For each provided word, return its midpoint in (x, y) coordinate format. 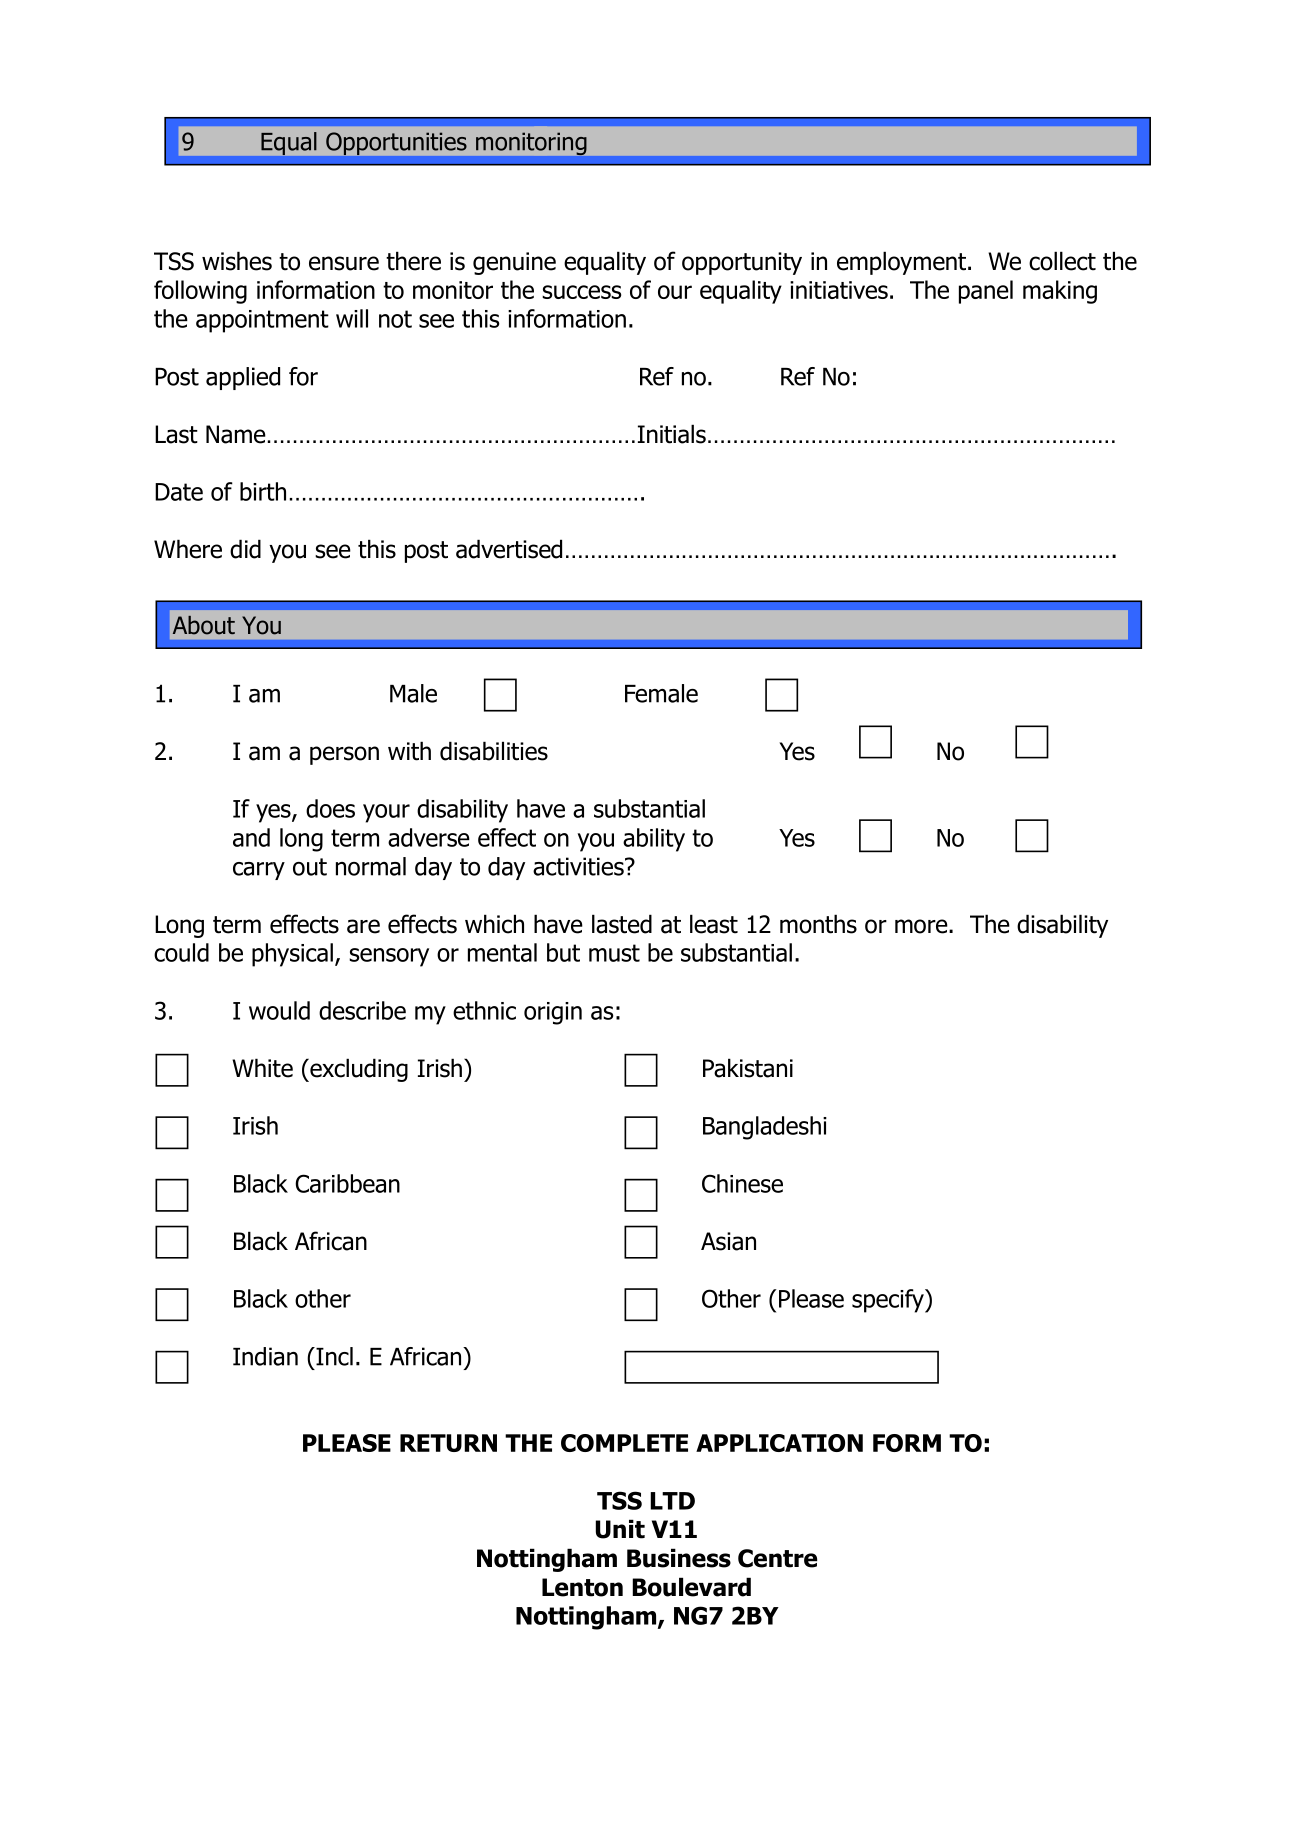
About (204, 625)
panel (986, 292)
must (614, 953)
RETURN (448, 1443)
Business (679, 1558)
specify (889, 1301)
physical (292, 955)
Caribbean (347, 1183)
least (714, 924)
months (818, 924)
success (581, 292)
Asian (728, 1241)
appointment (262, 321)
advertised (509, 549)
